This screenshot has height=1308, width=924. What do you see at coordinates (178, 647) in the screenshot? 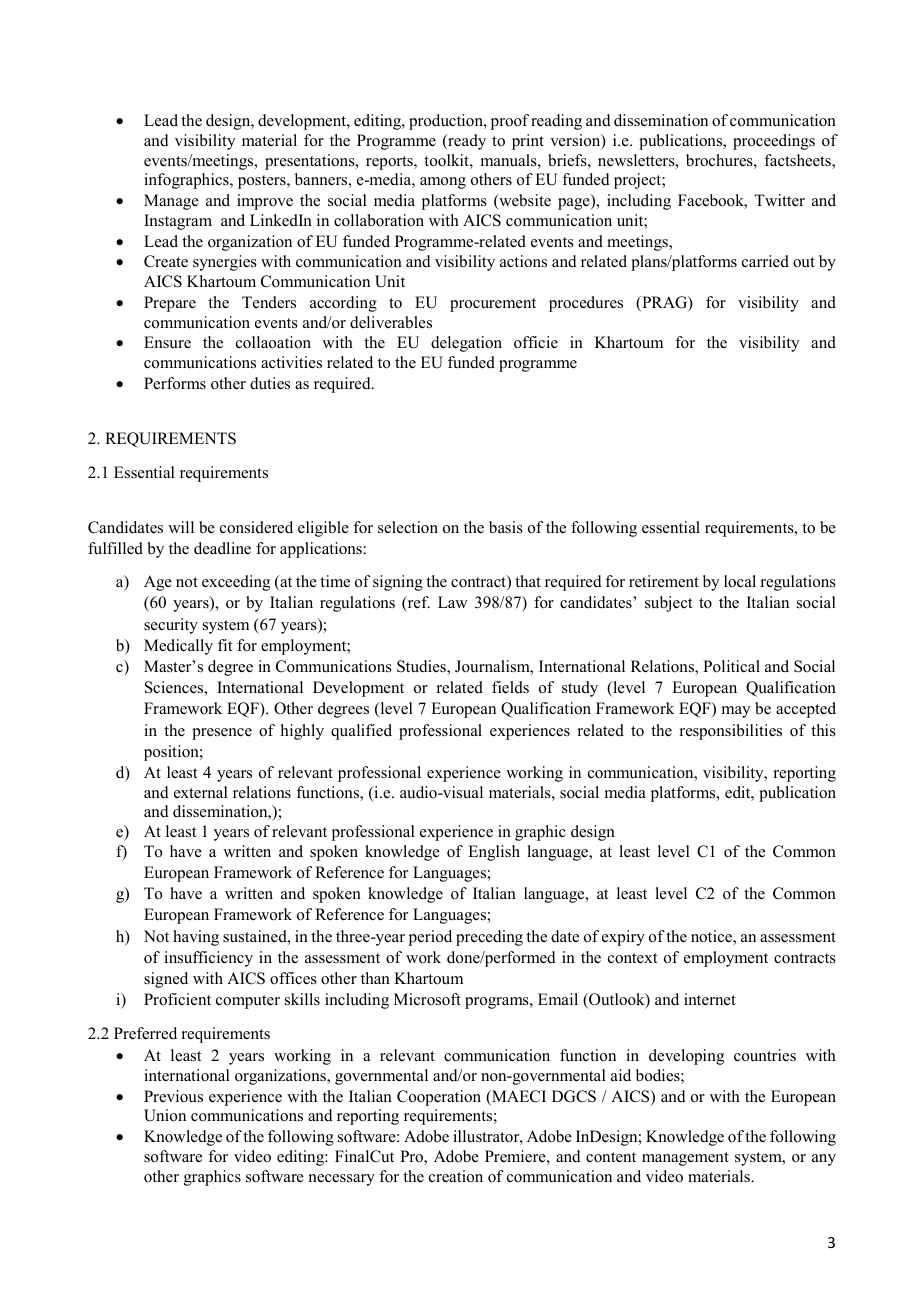
I see `Medically` at bounding box center [178, 647].
